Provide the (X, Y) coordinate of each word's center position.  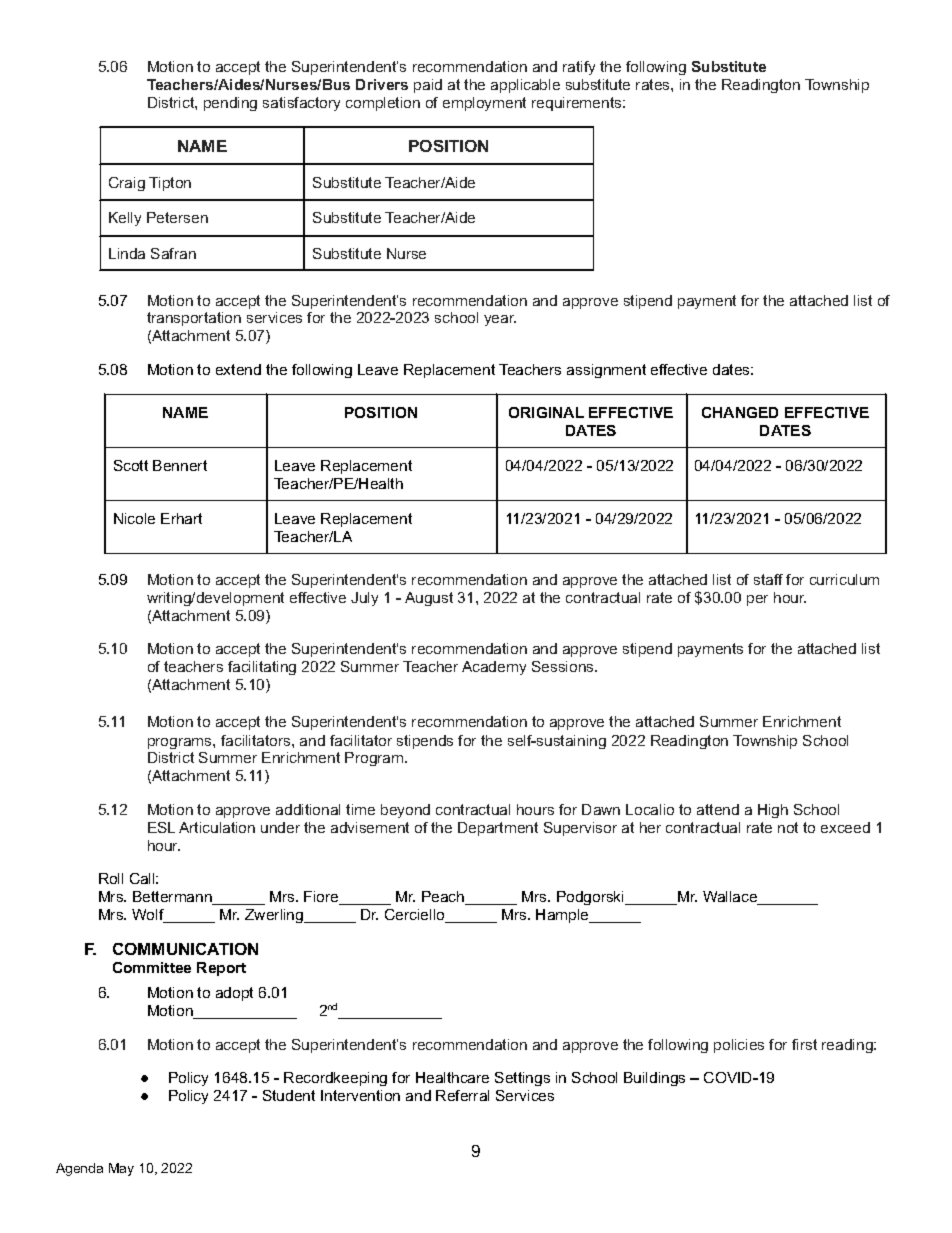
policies (739, 1046)
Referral (462, 1095)
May (121, 1169)
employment (484, 104)
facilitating (262, 668)
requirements (578, 104)
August (429, 599)
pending (230, 104)
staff (768, 579)
